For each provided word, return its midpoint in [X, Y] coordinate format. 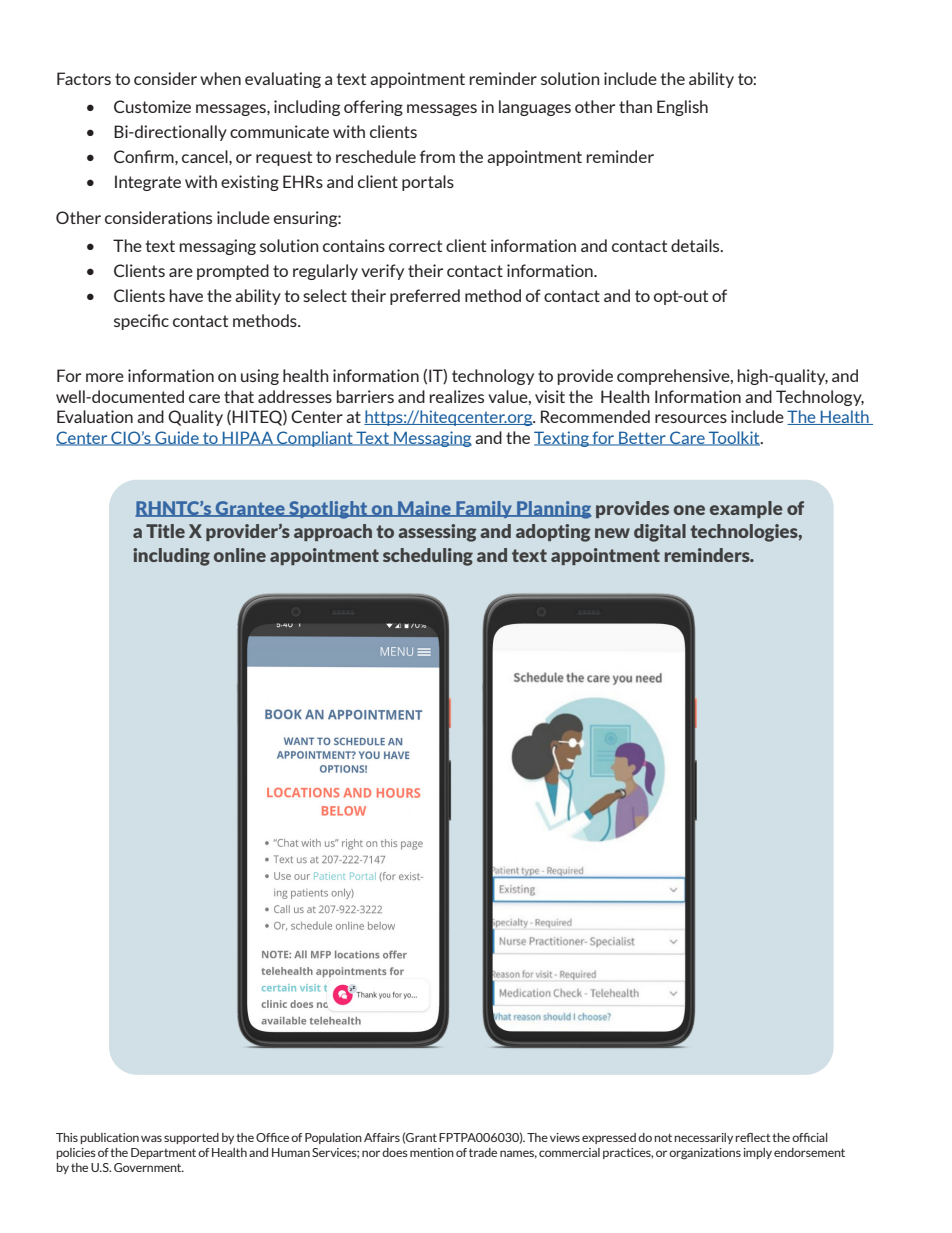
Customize [152, 106]
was [151, 1138]
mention [432, 1152]
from [437, 156]
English [682, 108]
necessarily [704, 1138]
